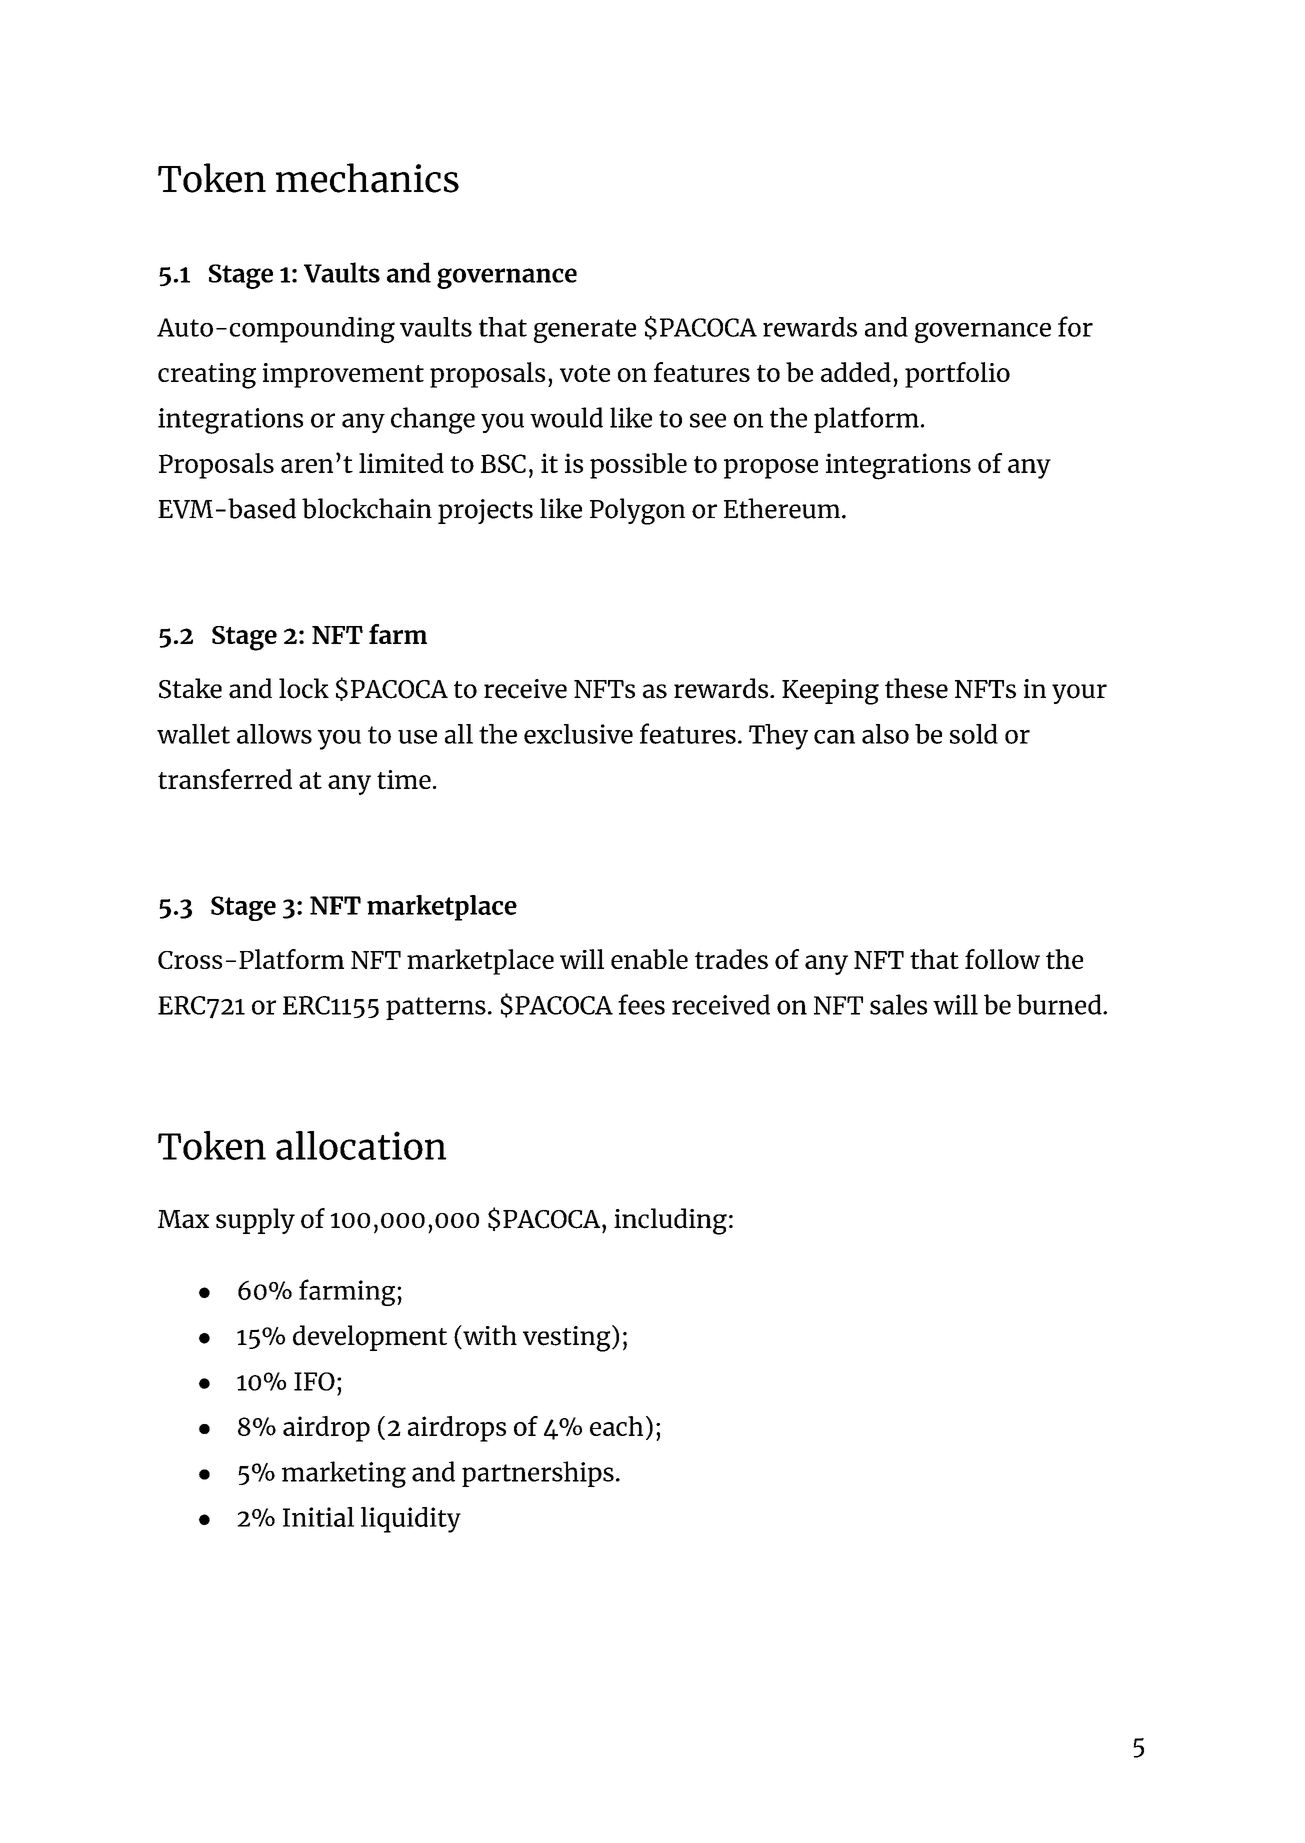 This screenshot has height=1843, width=1305. What do you see at coordinates (585, 331) in the screenshot?
I see `generate` at bounding box center [585, 331].
